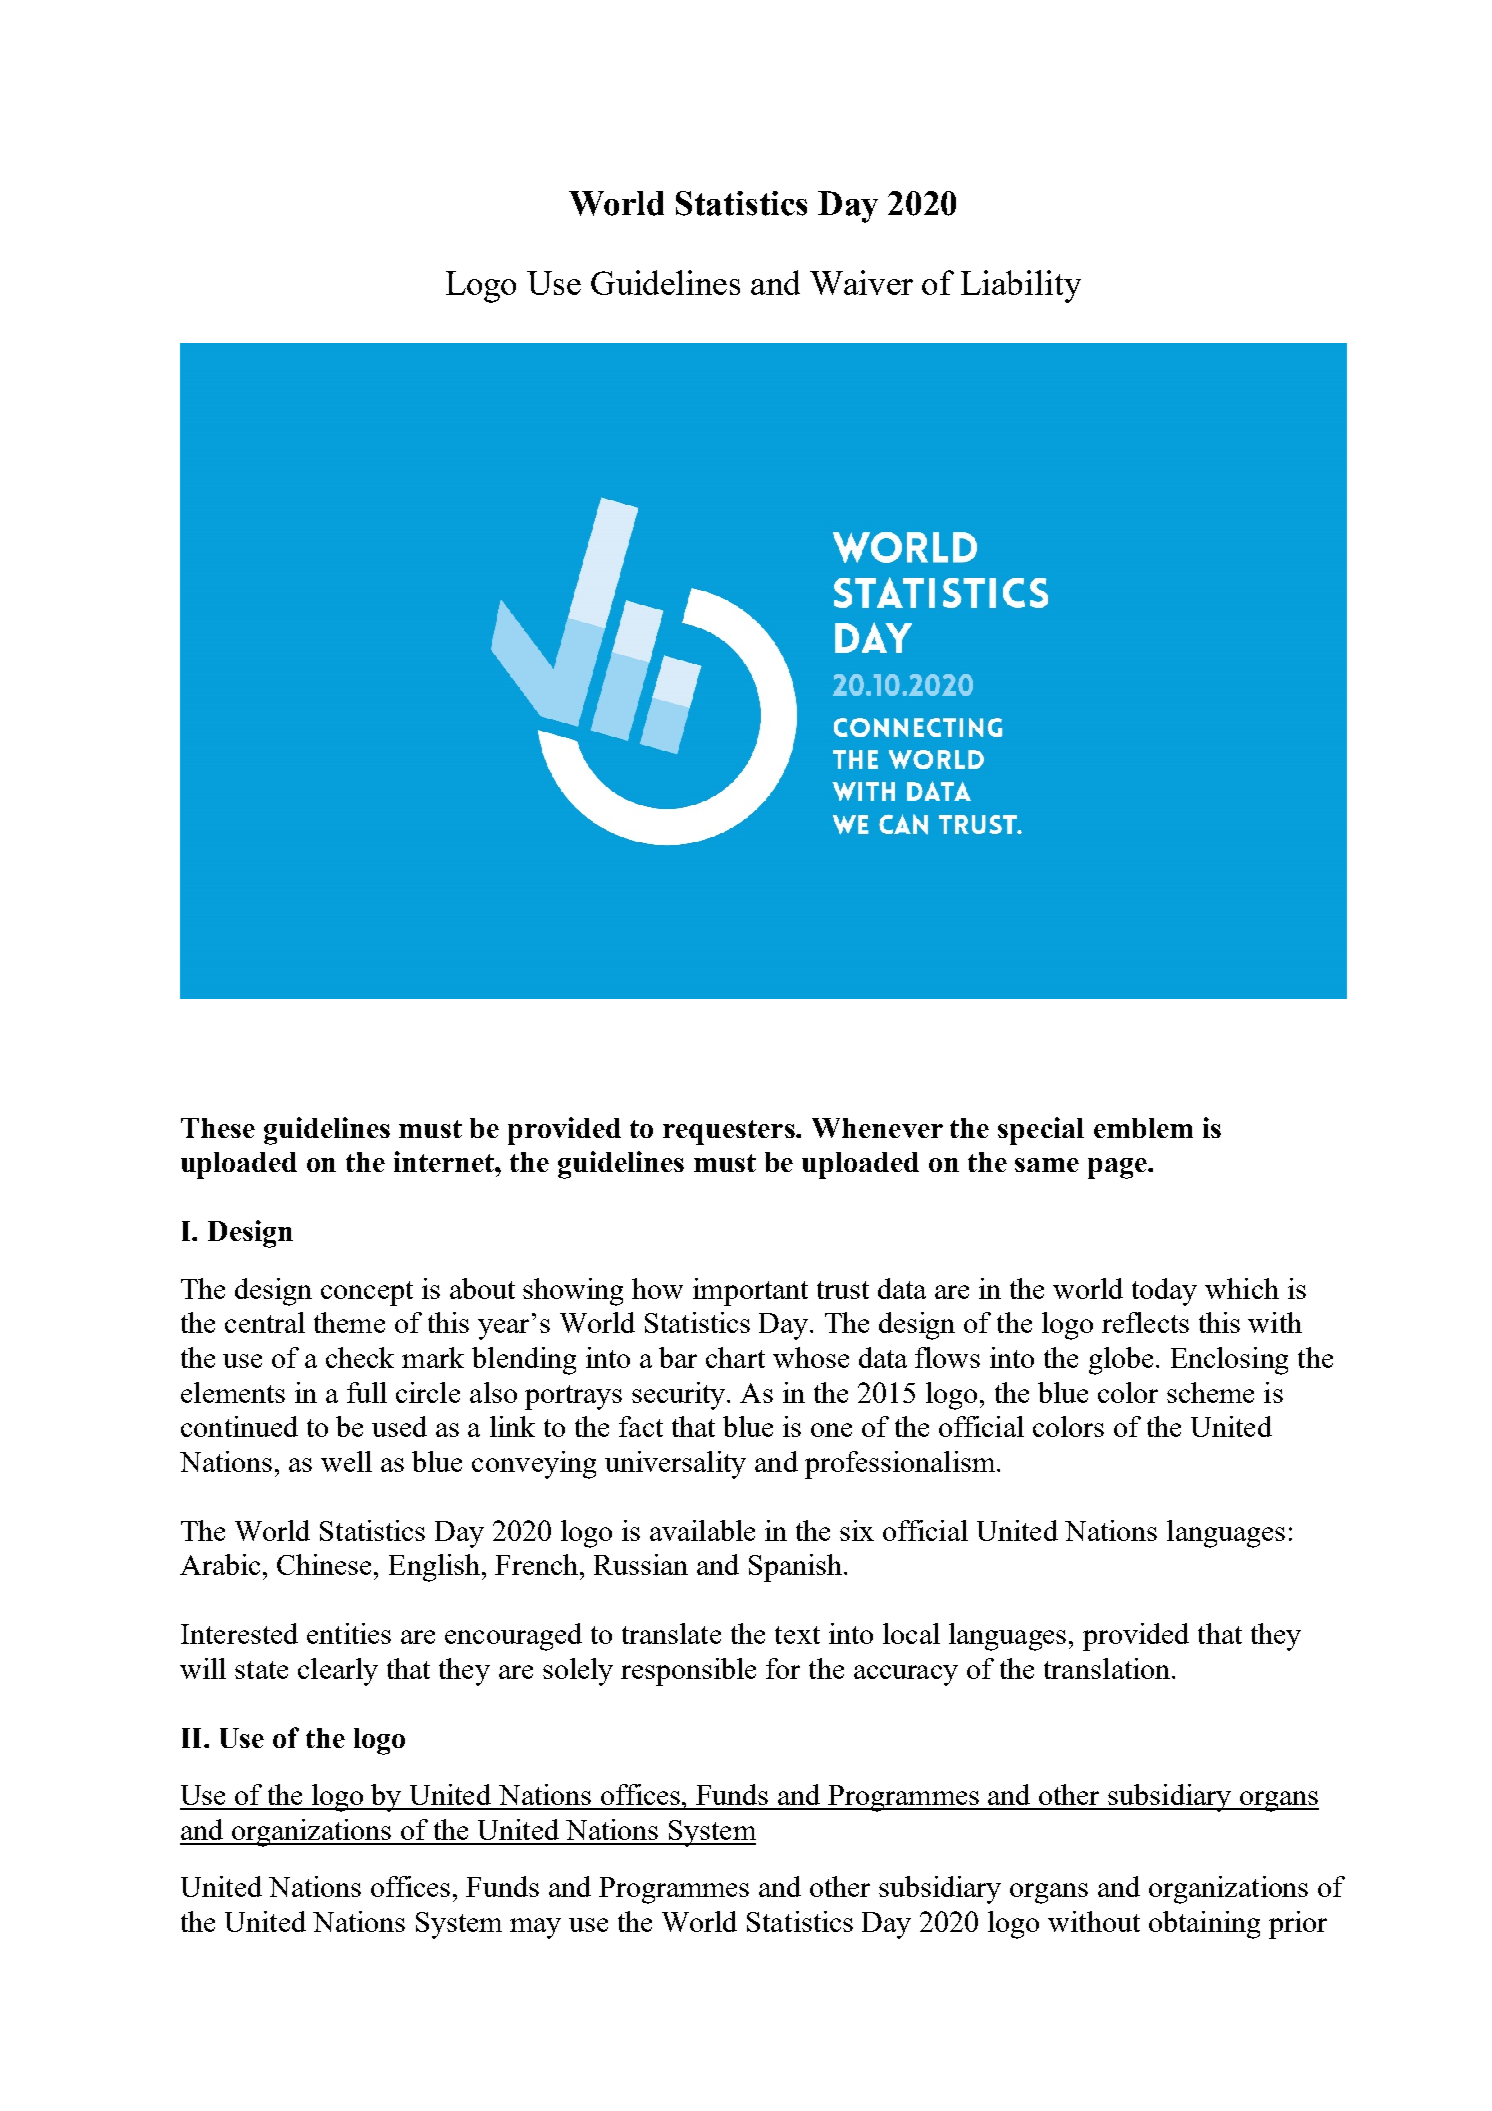 This document has width=1492, height=2111. Describe the element at coordinates (861, 282) in the document. I see `Waiver` at that location.
